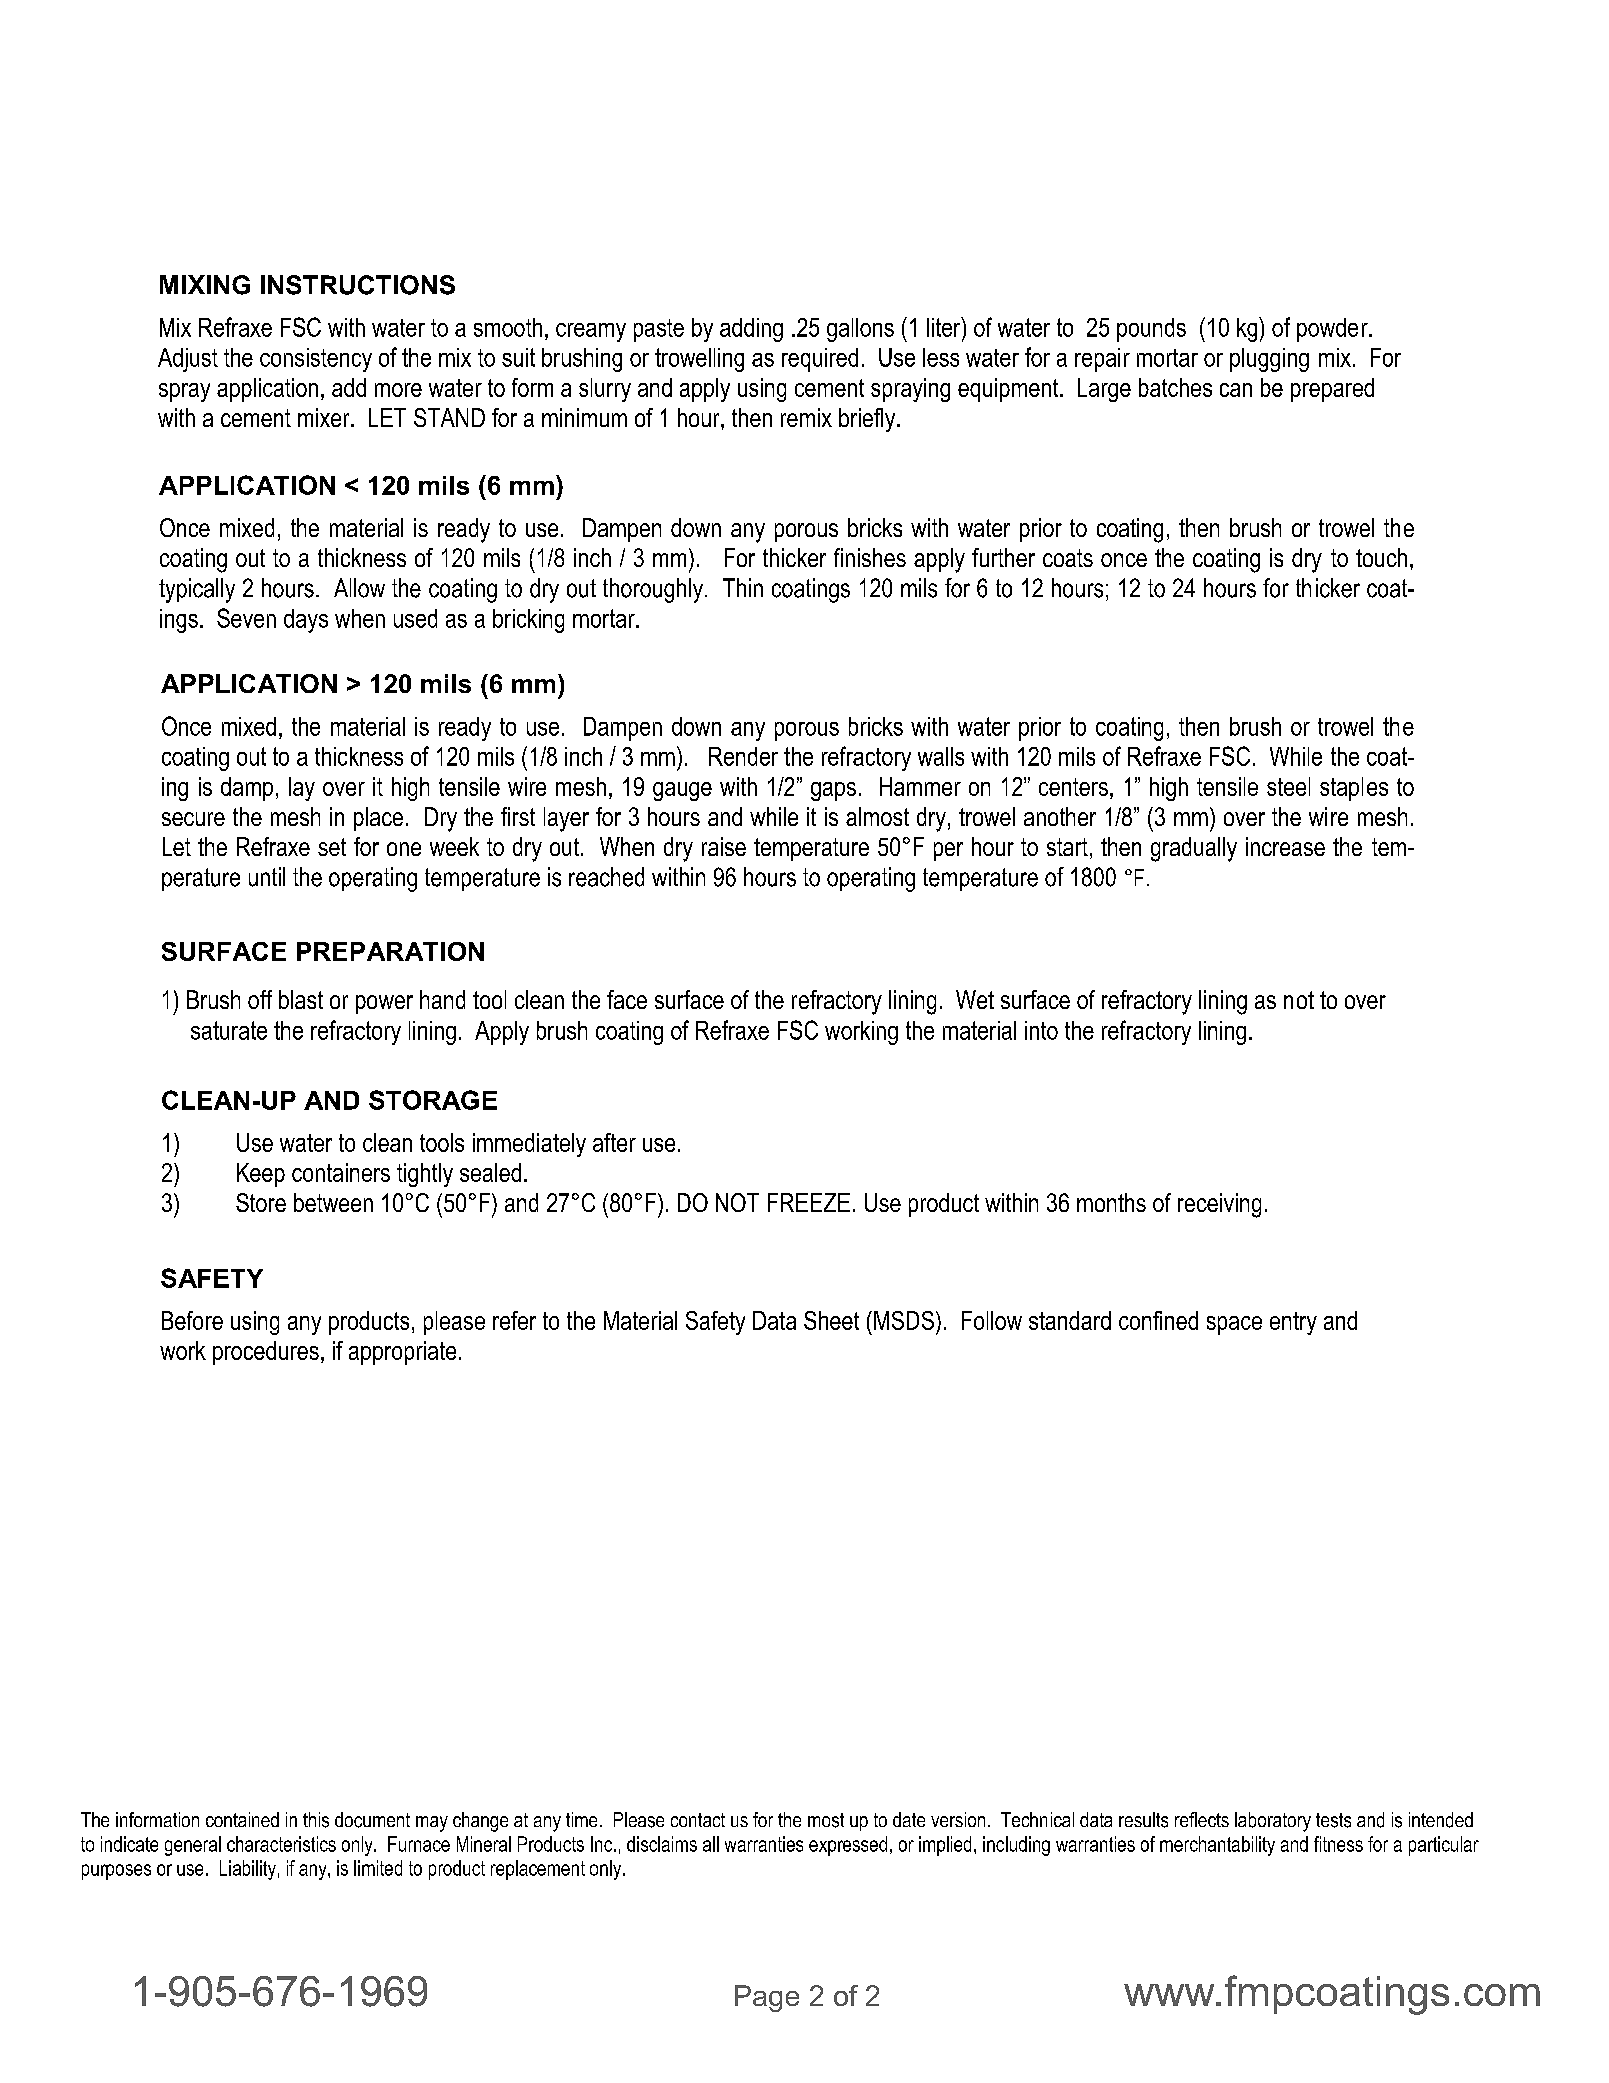  Describe the element at coordinates (248, 1870) in the screenshot. I see `Liability` at that location.
